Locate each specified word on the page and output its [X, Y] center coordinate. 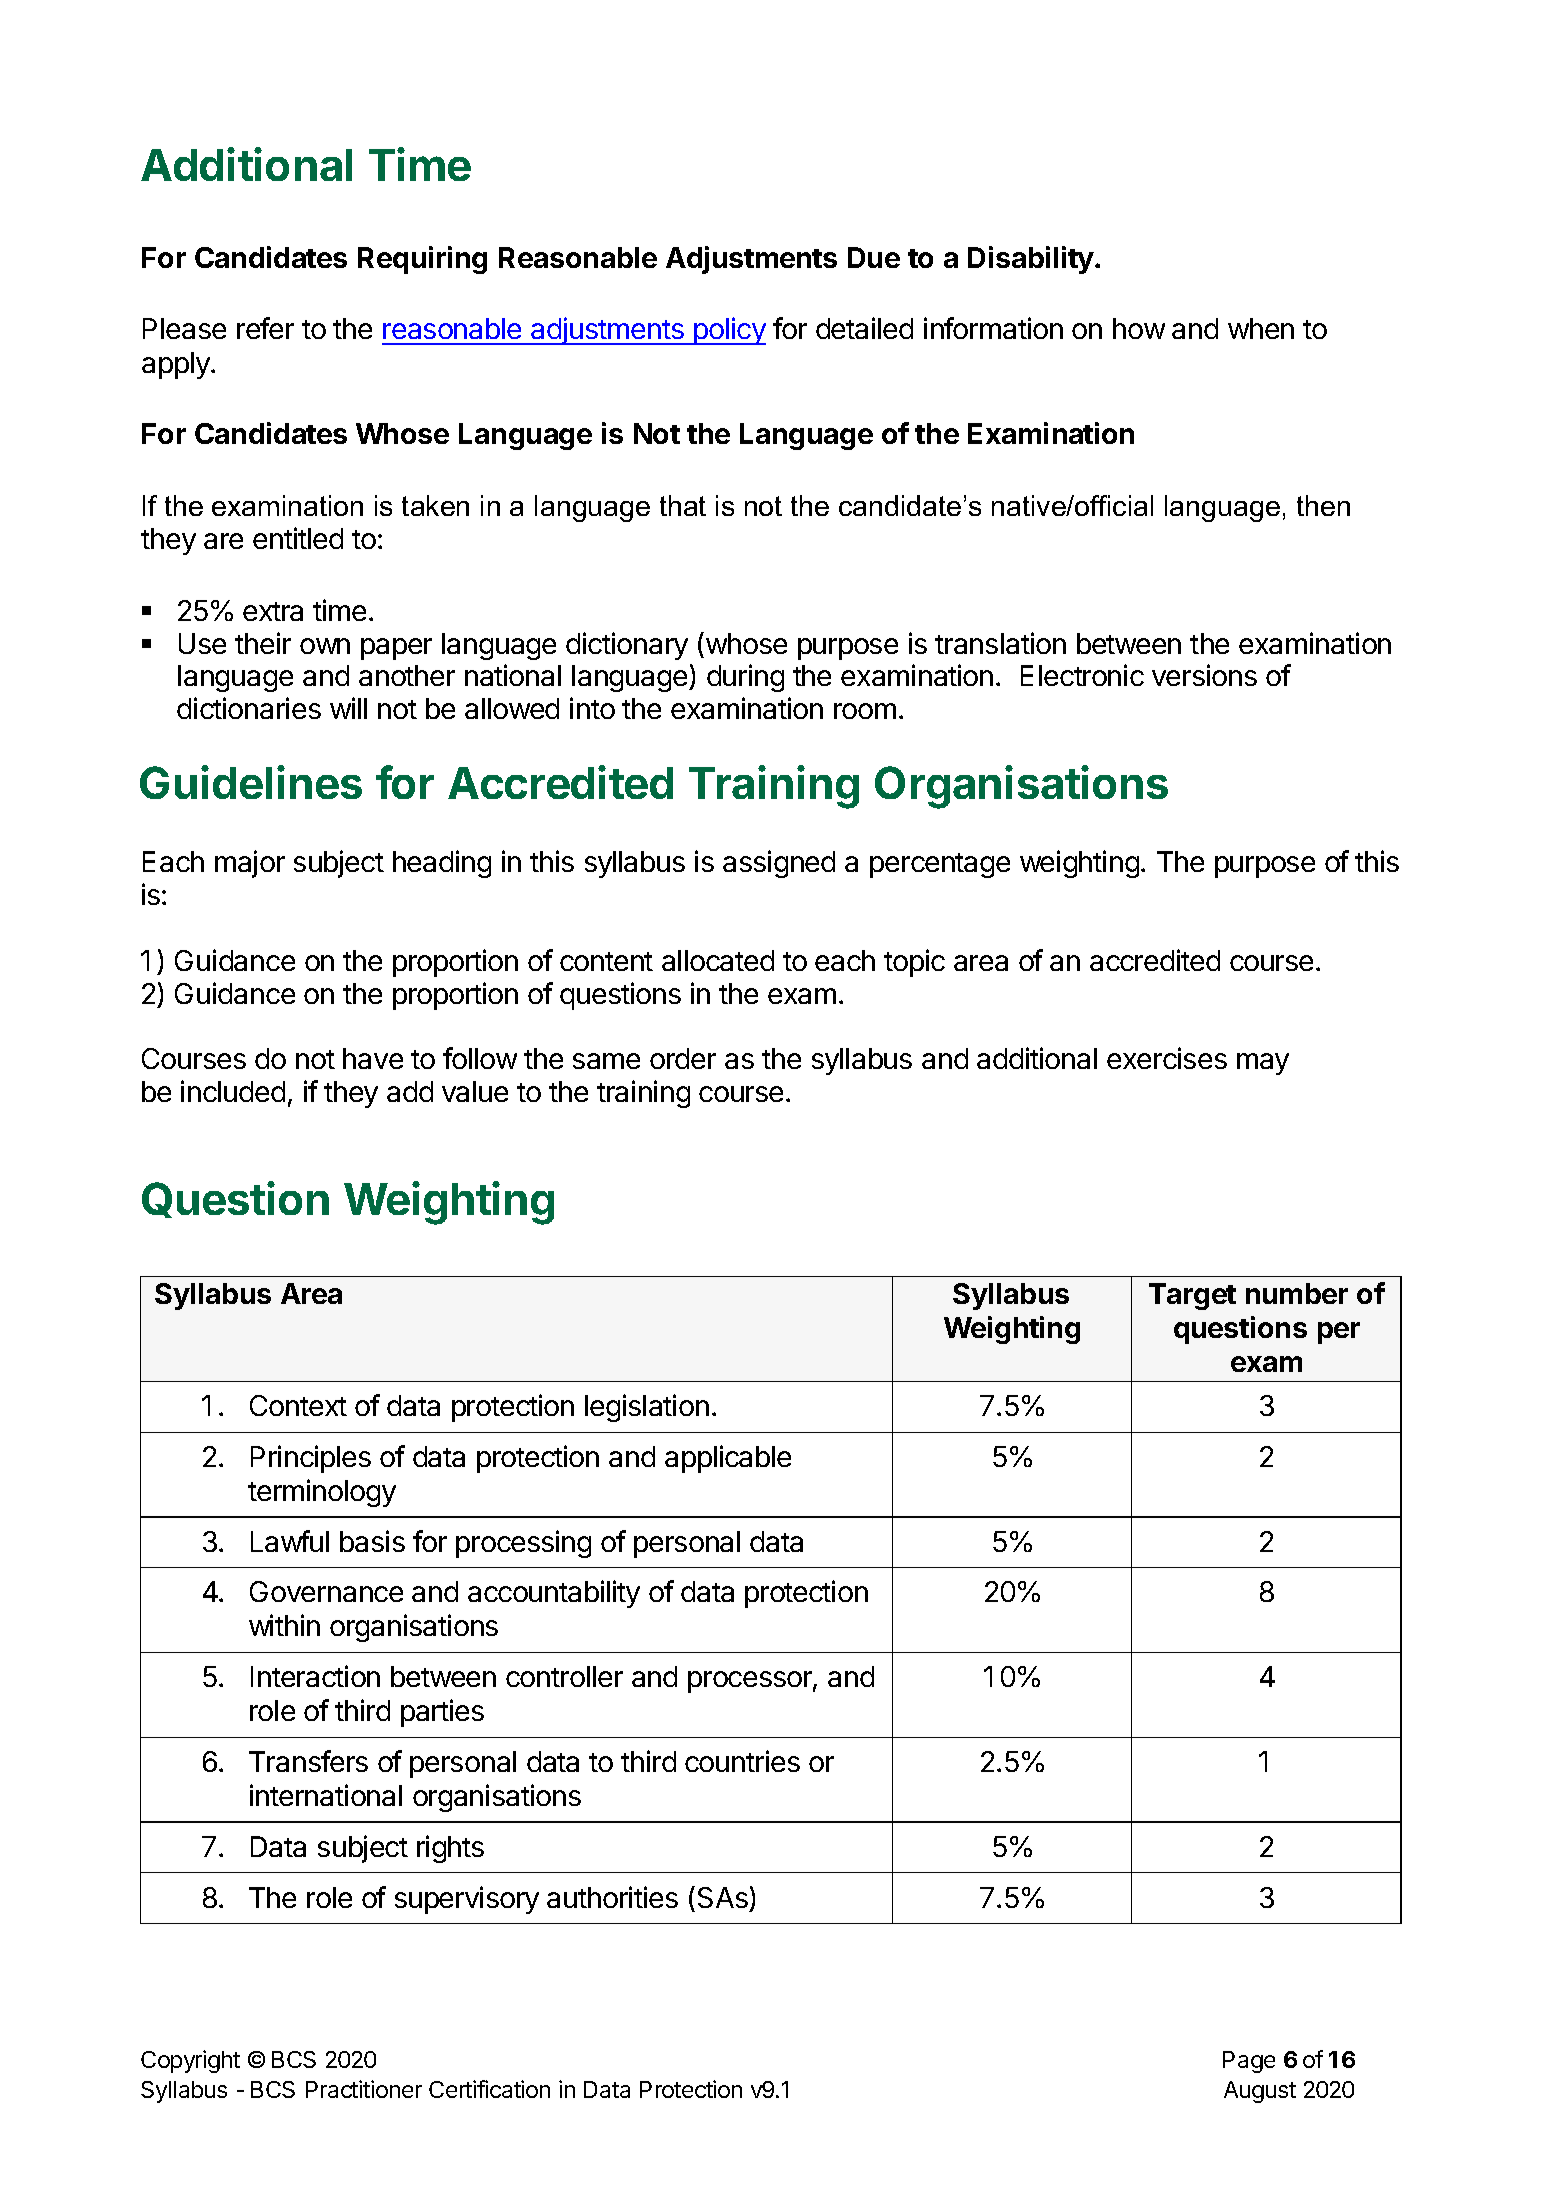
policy [729, 331]
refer [265, 328]
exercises [1167, 1058]
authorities [612, 1897]
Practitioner [364, 2089]
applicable [728, 1459]
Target [1192, 1296]
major [250, 864]
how [1139, 328]
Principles [311, 1459]
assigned [779, 864]
